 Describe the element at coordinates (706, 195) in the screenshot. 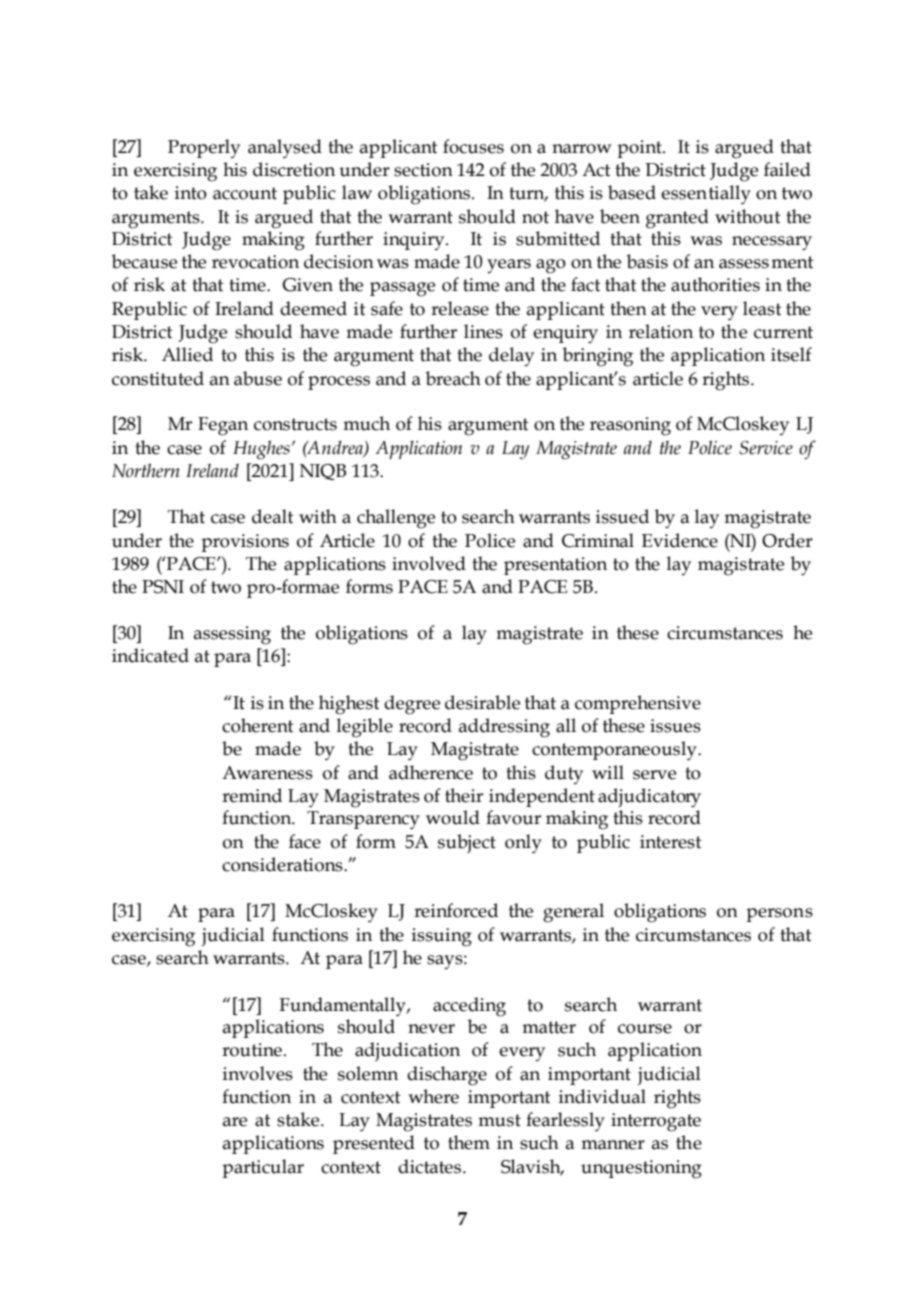

I see `essentially` at that location.
